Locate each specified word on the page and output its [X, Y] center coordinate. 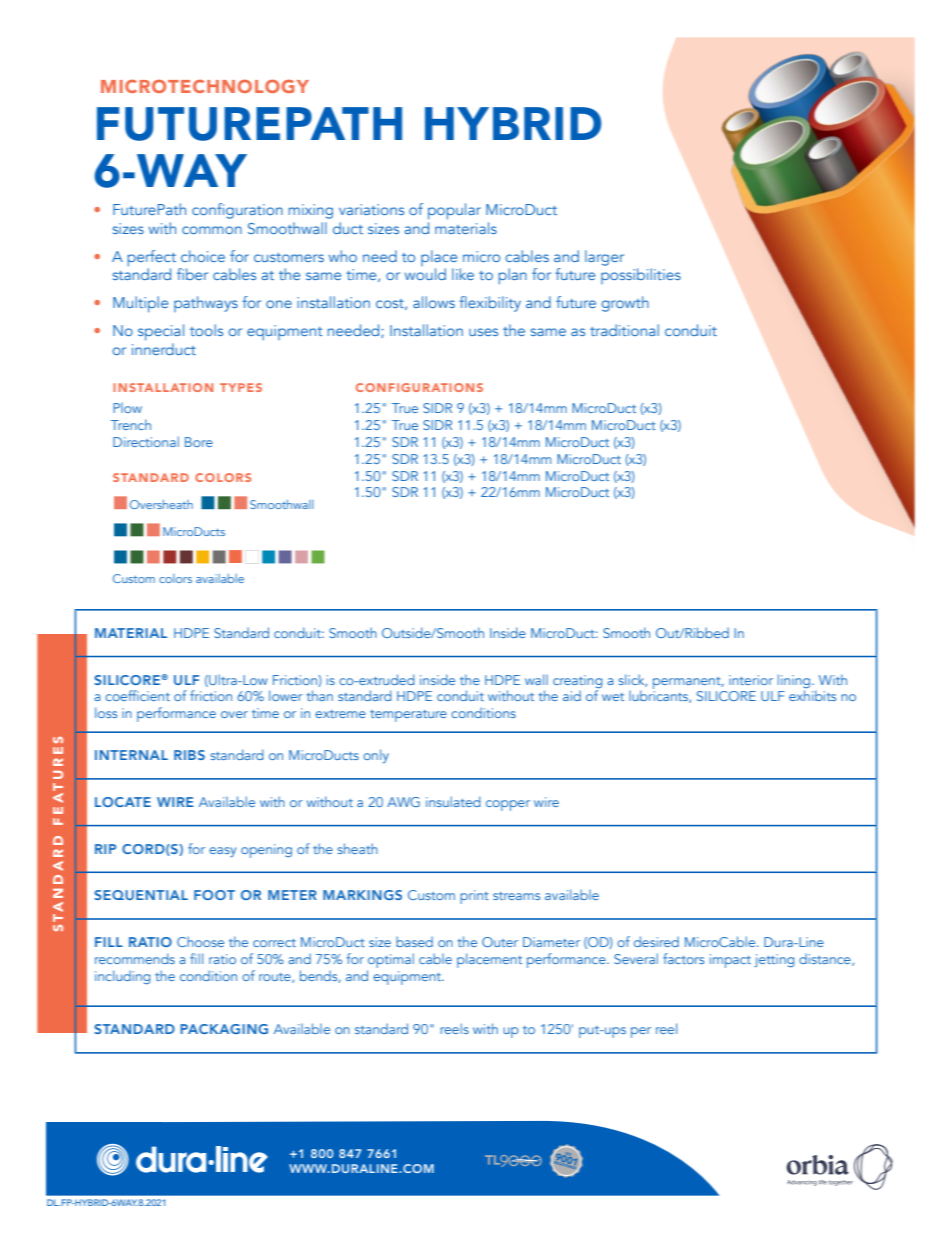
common [212, 230]
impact [730, 961]
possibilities [641, 276]
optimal [391, 960]
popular [454, 211]
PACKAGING [224, 1029]
